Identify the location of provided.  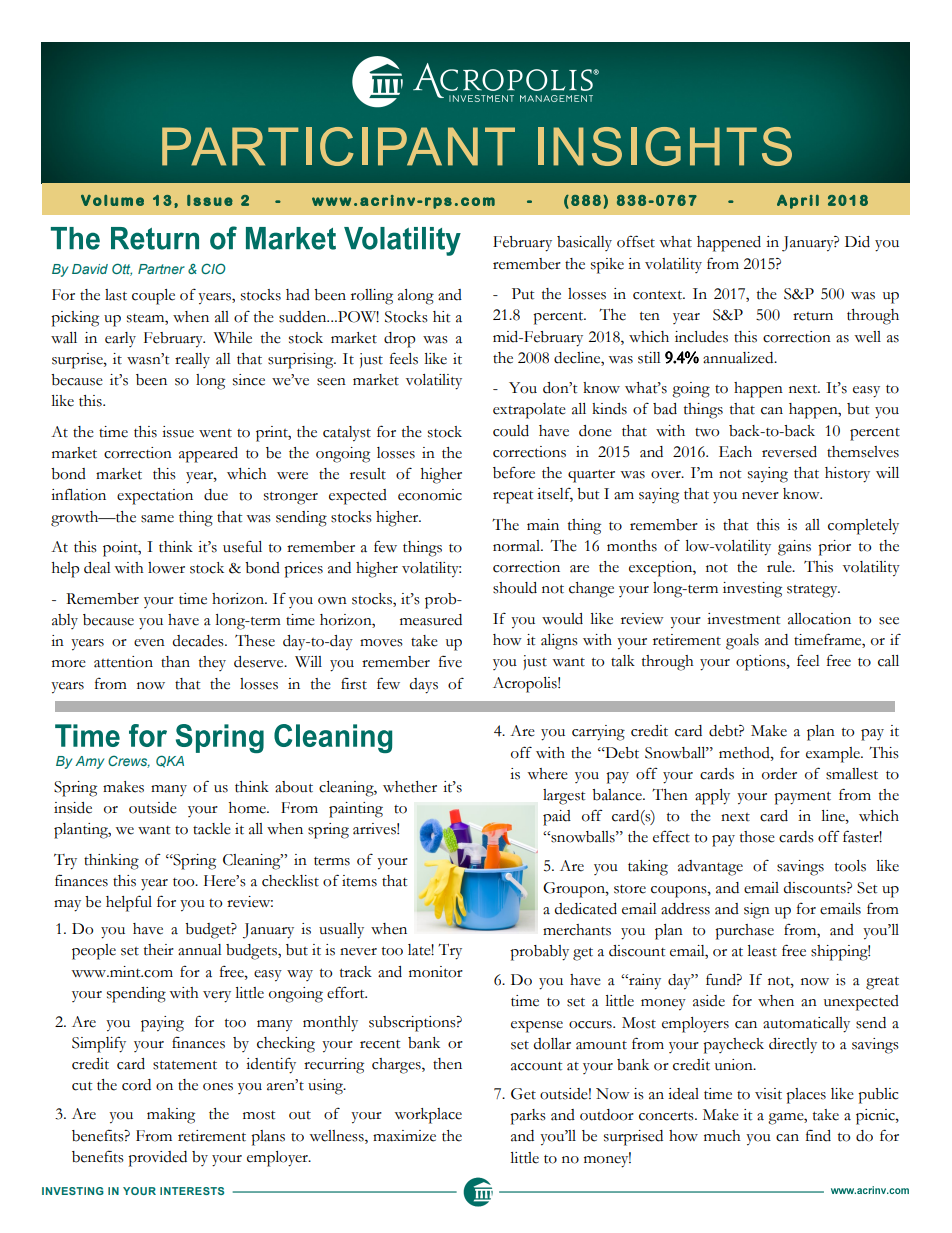
(157, 1159).
